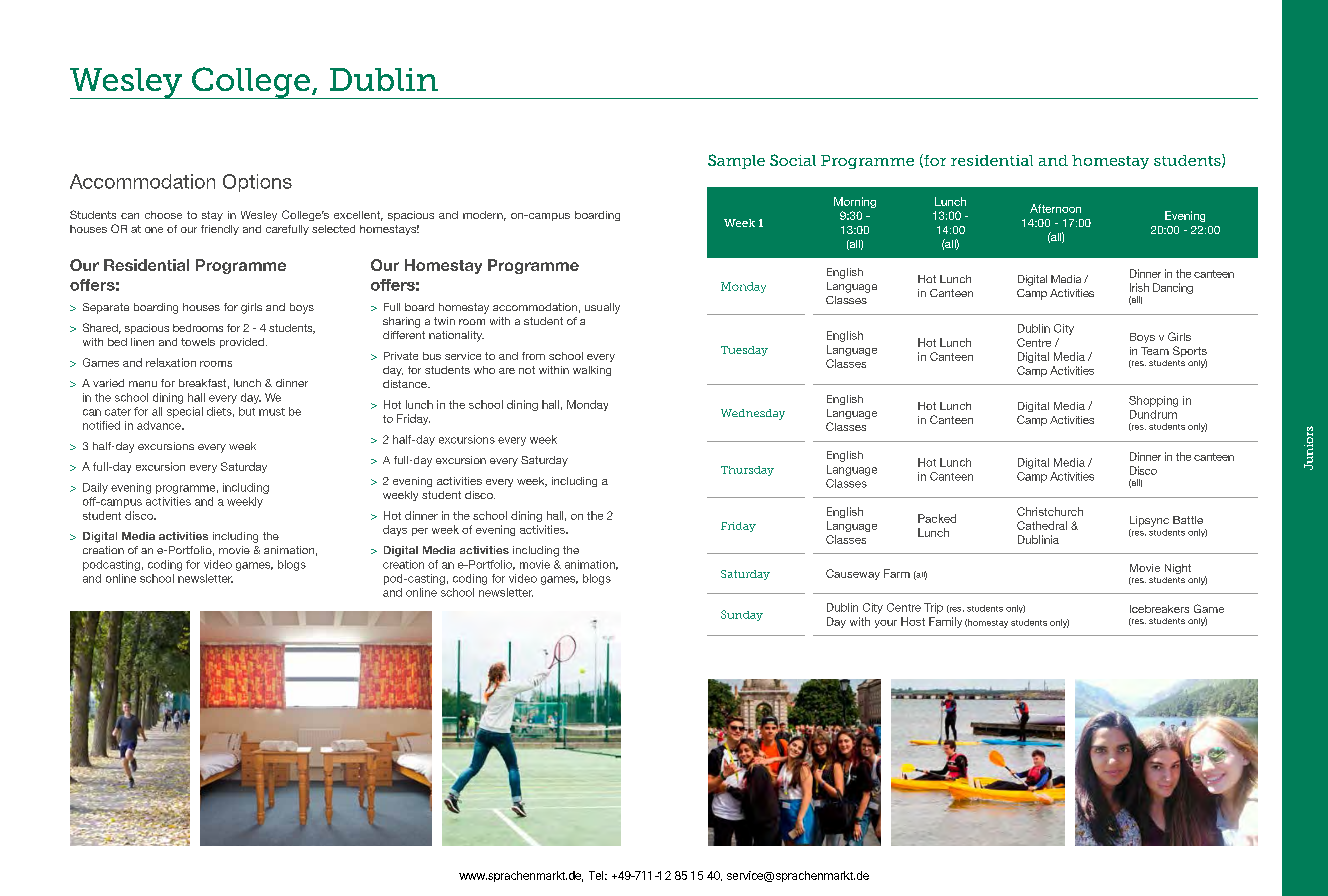 Image resolution: width=1328 pixels, height=896 pixels. I want to click on usually, so click(602, 308).
